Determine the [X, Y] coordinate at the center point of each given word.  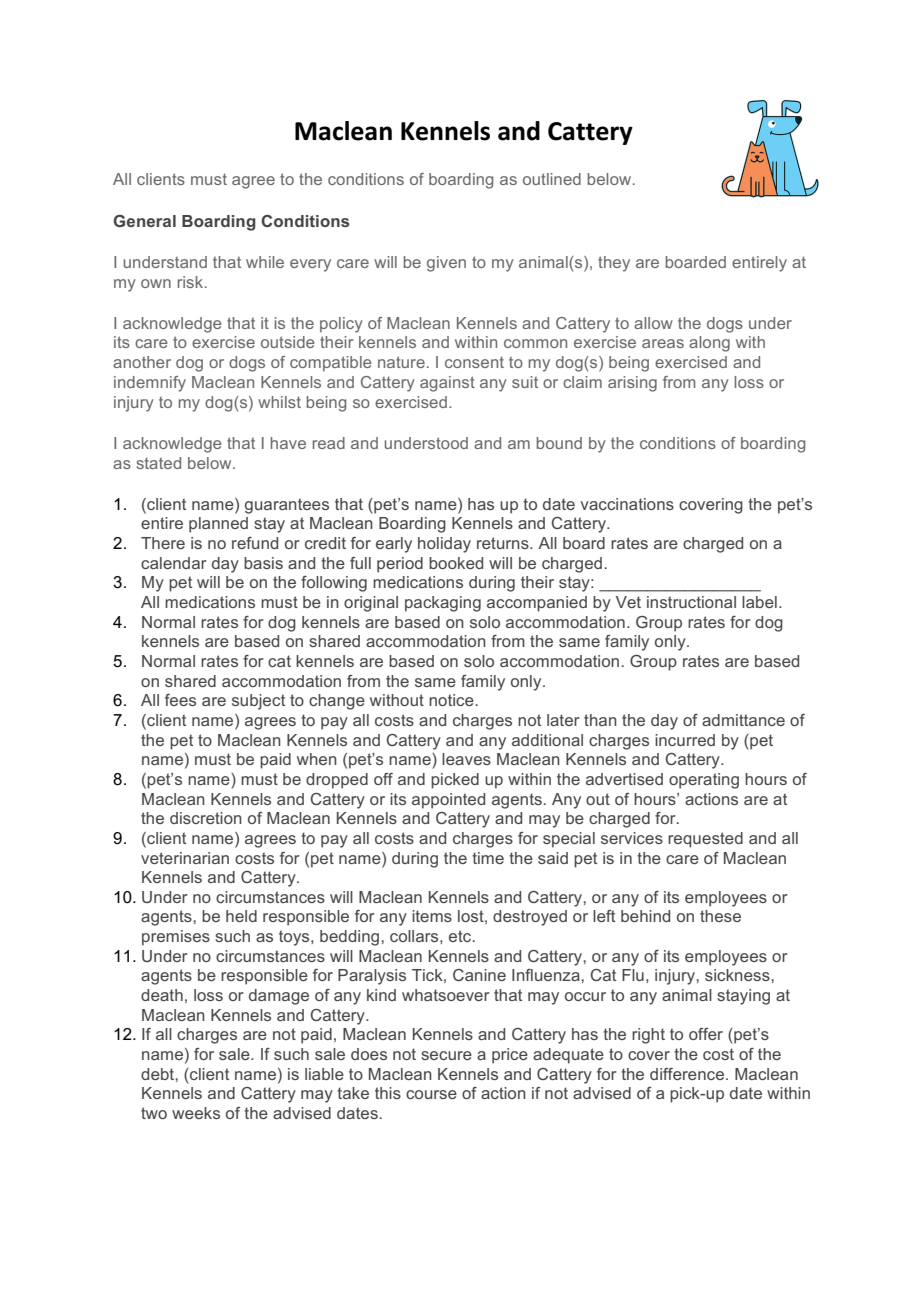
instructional [691, 602]
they [614, 264]
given [446, 264]
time [488, 858]
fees [180, 700]
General [144, 221]
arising [632, 384]
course [431, 1094]
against [447, 384]
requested [705, 840]
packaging [443, 604]
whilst [279, 402]
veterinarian [185, 858]
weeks [196, 1113]
